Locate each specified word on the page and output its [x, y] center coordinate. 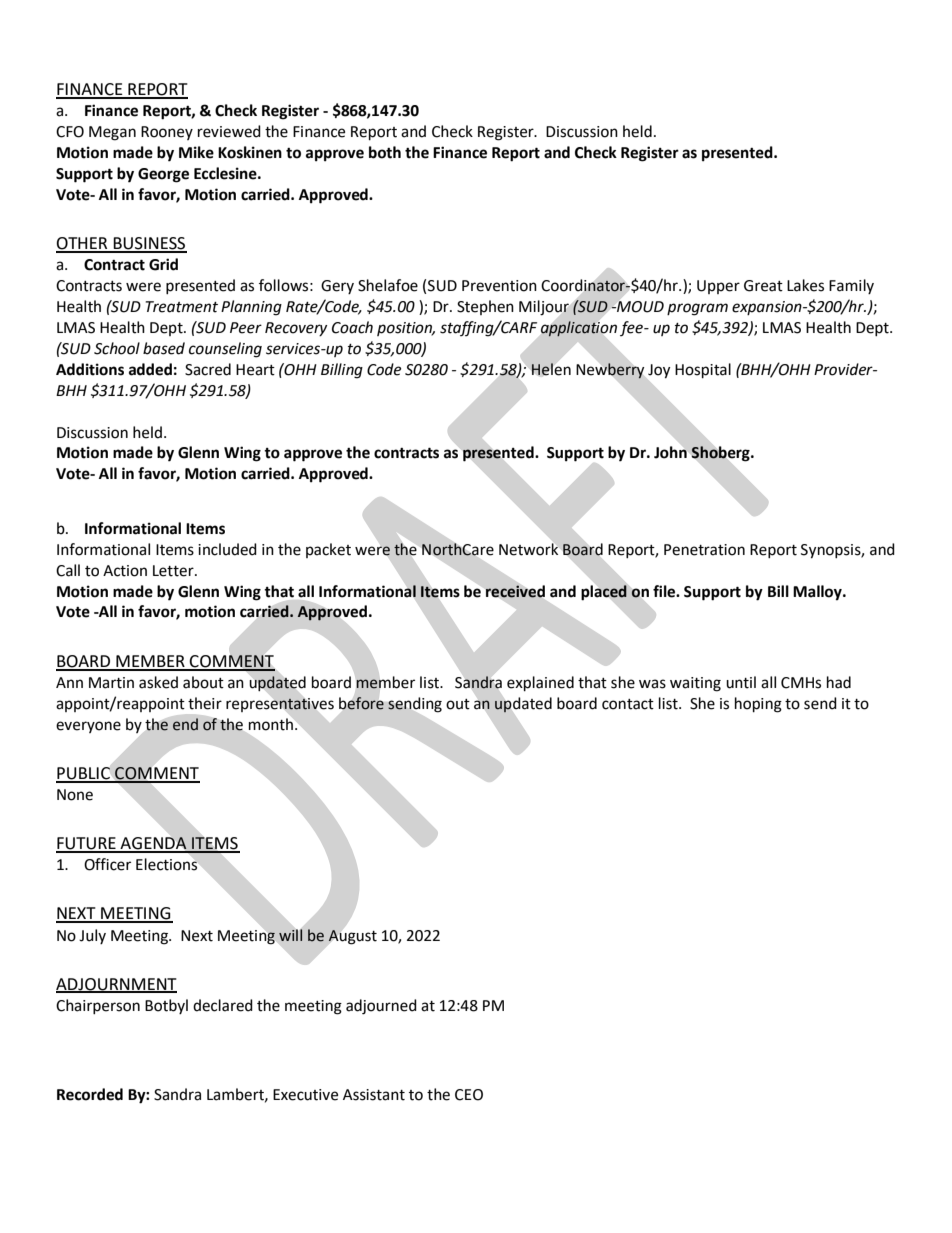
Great [763, 286]
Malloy [818, 593]
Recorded [90, 1094]
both [385, 152]
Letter [174, 571]
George [163, 175]
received [515, 591]
